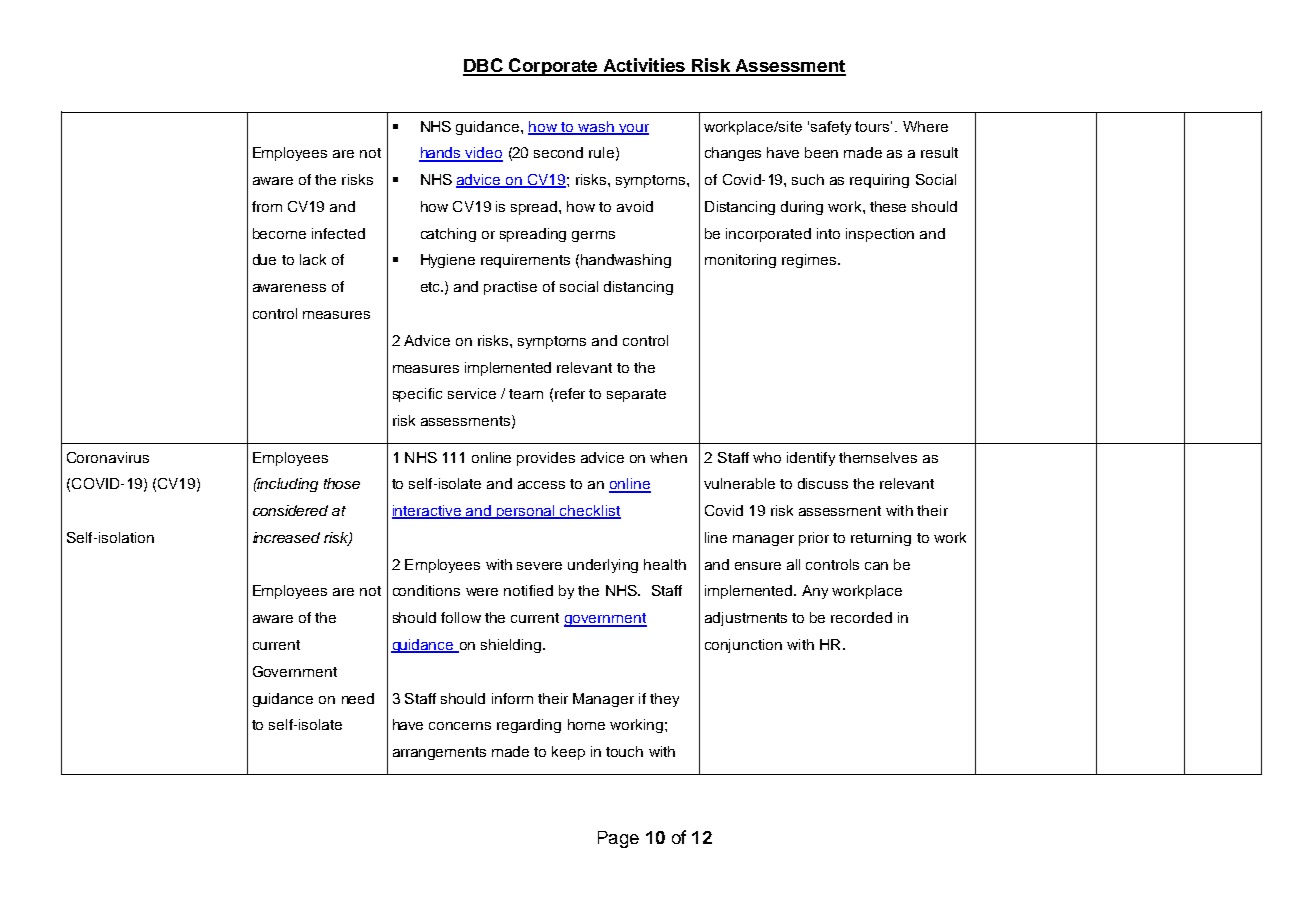 This image has height=924, width=1308. What do you see at coordinates (925, 126) in the image?
I see `Where` at bounding box center [925, 126].
